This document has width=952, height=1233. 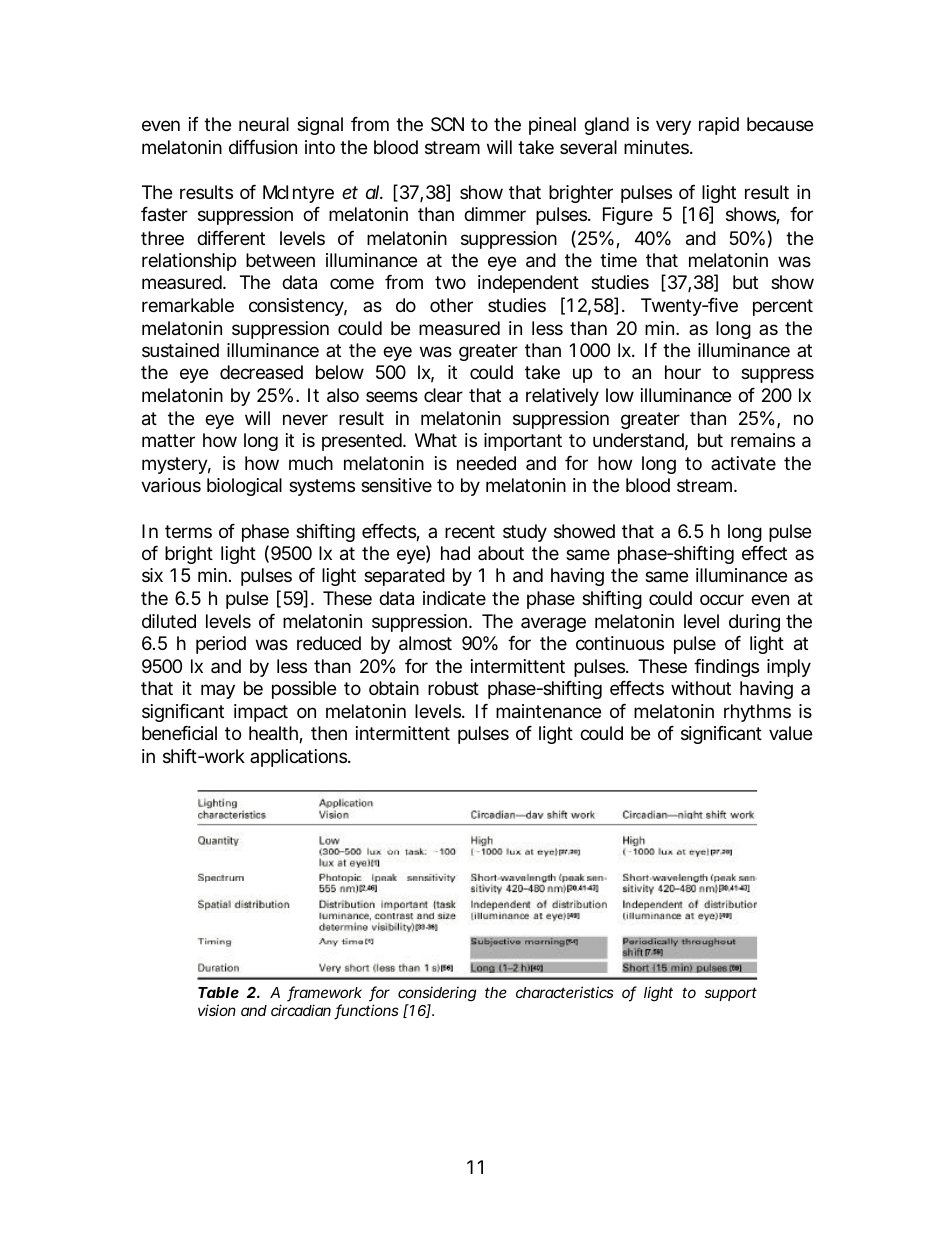 I want to click on diffusion, so click(x=263, y=147).
